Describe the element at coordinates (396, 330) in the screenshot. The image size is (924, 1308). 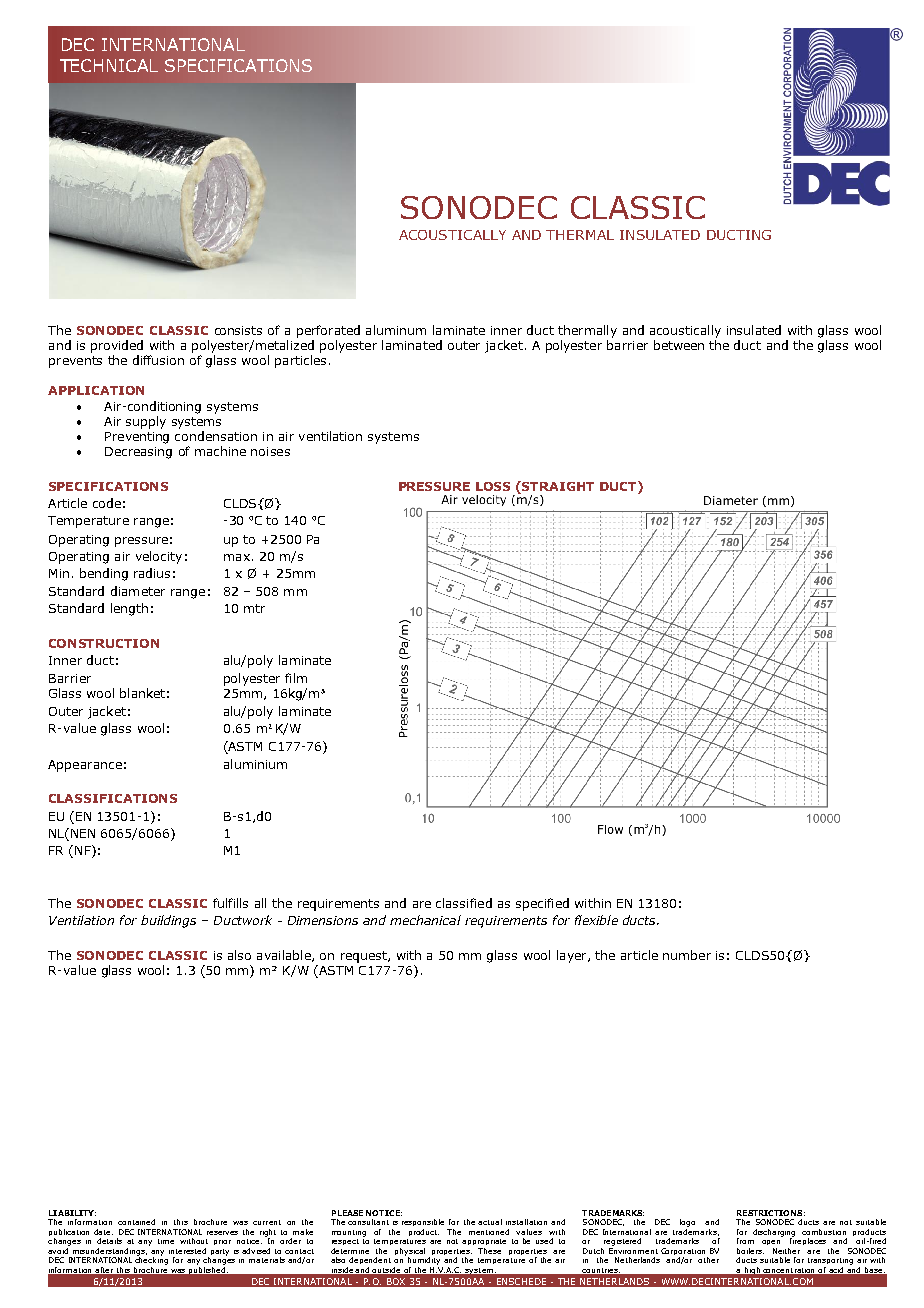
I see `aluminum` at that location.
